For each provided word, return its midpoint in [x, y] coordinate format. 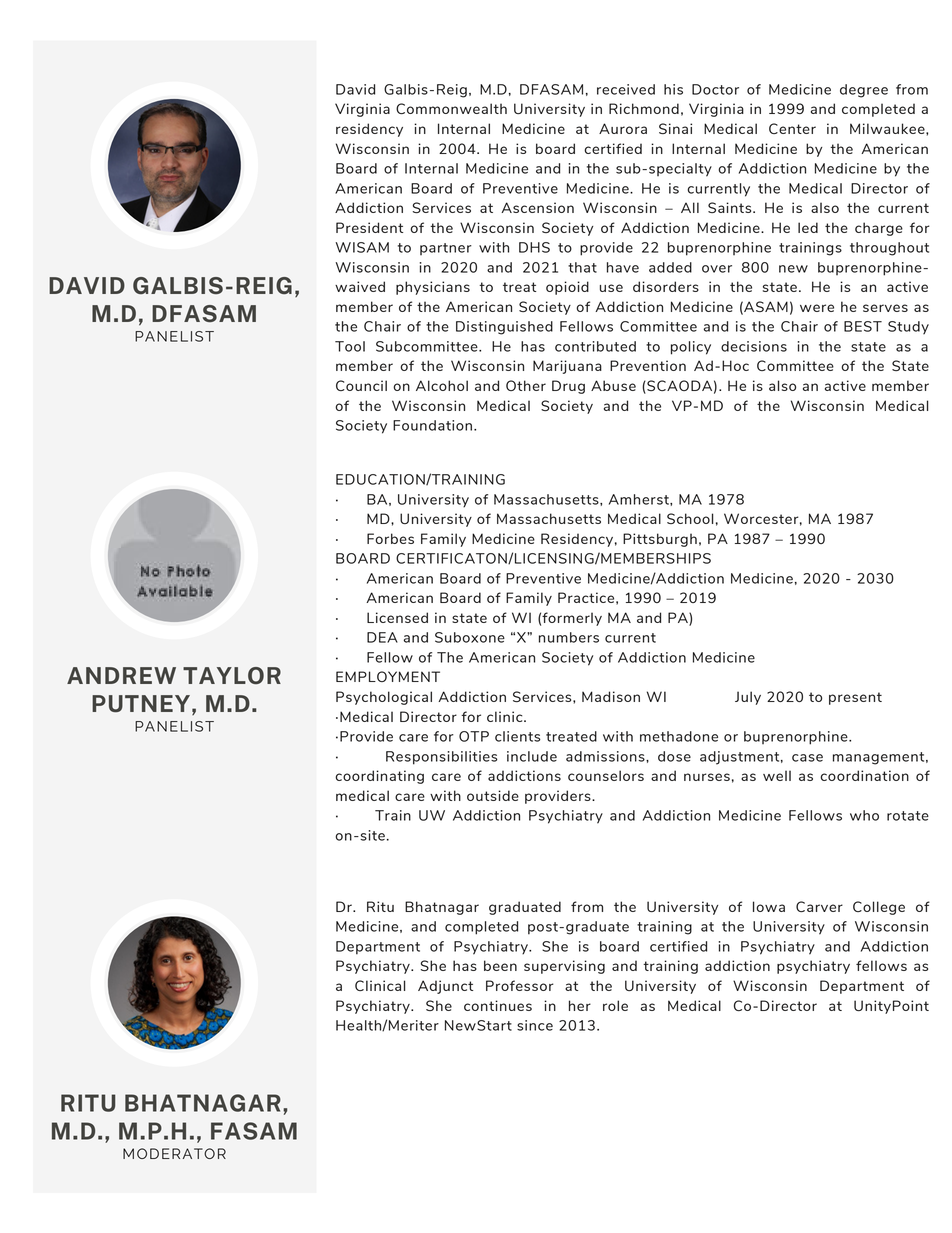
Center [792, 128]
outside [493, 795]
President [369, 227]
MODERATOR [174, 1153]
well [777, 775]
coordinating [379, 777]
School [690, 518]
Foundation [432, 425]
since [535, 1025]
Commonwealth [451, 108]
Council [361, 385]
